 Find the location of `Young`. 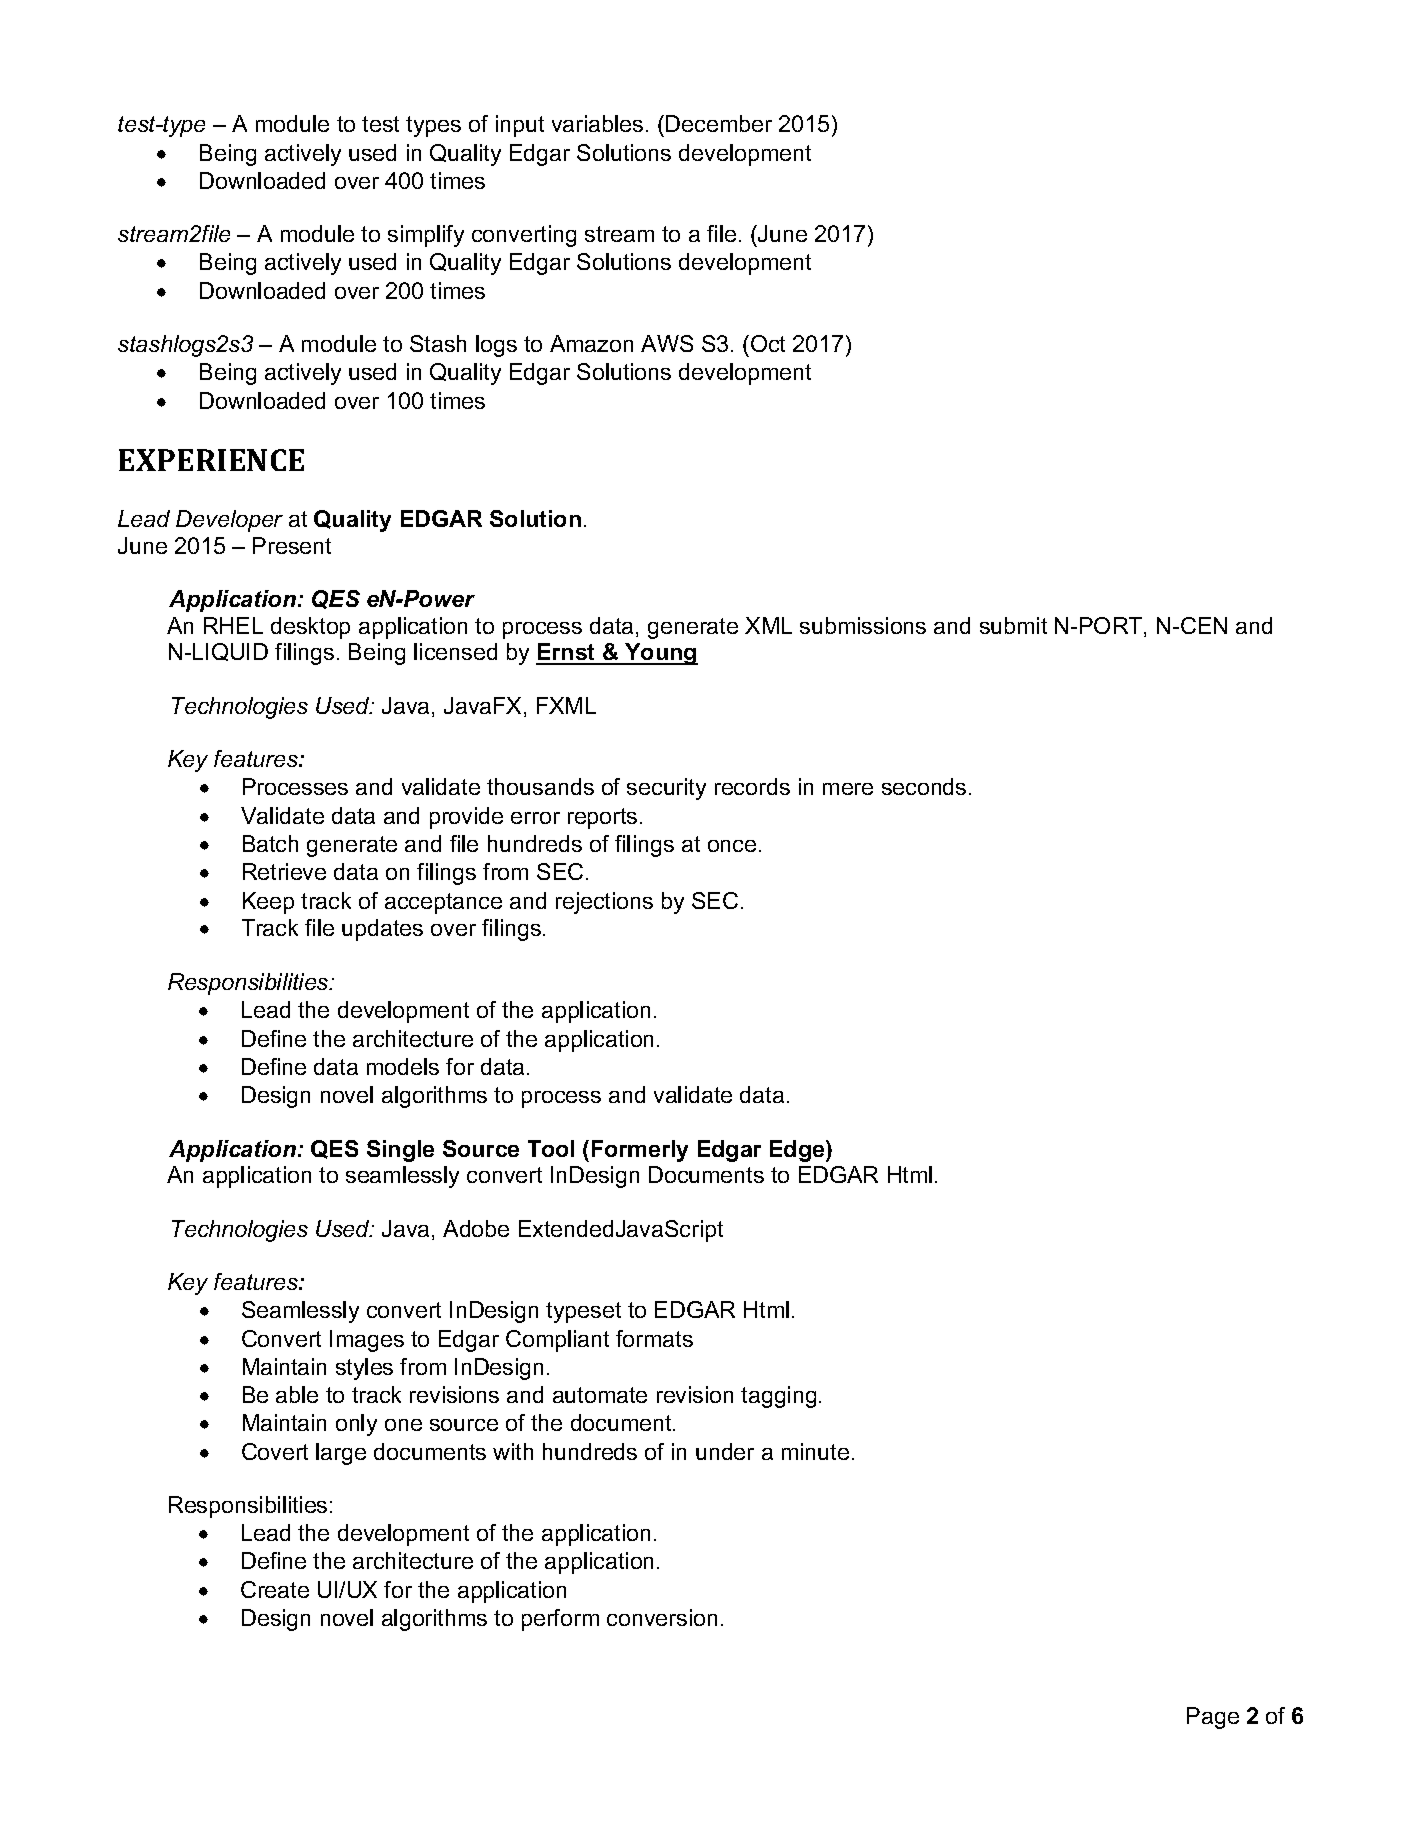

Young is located at coordinates (660, 654).
